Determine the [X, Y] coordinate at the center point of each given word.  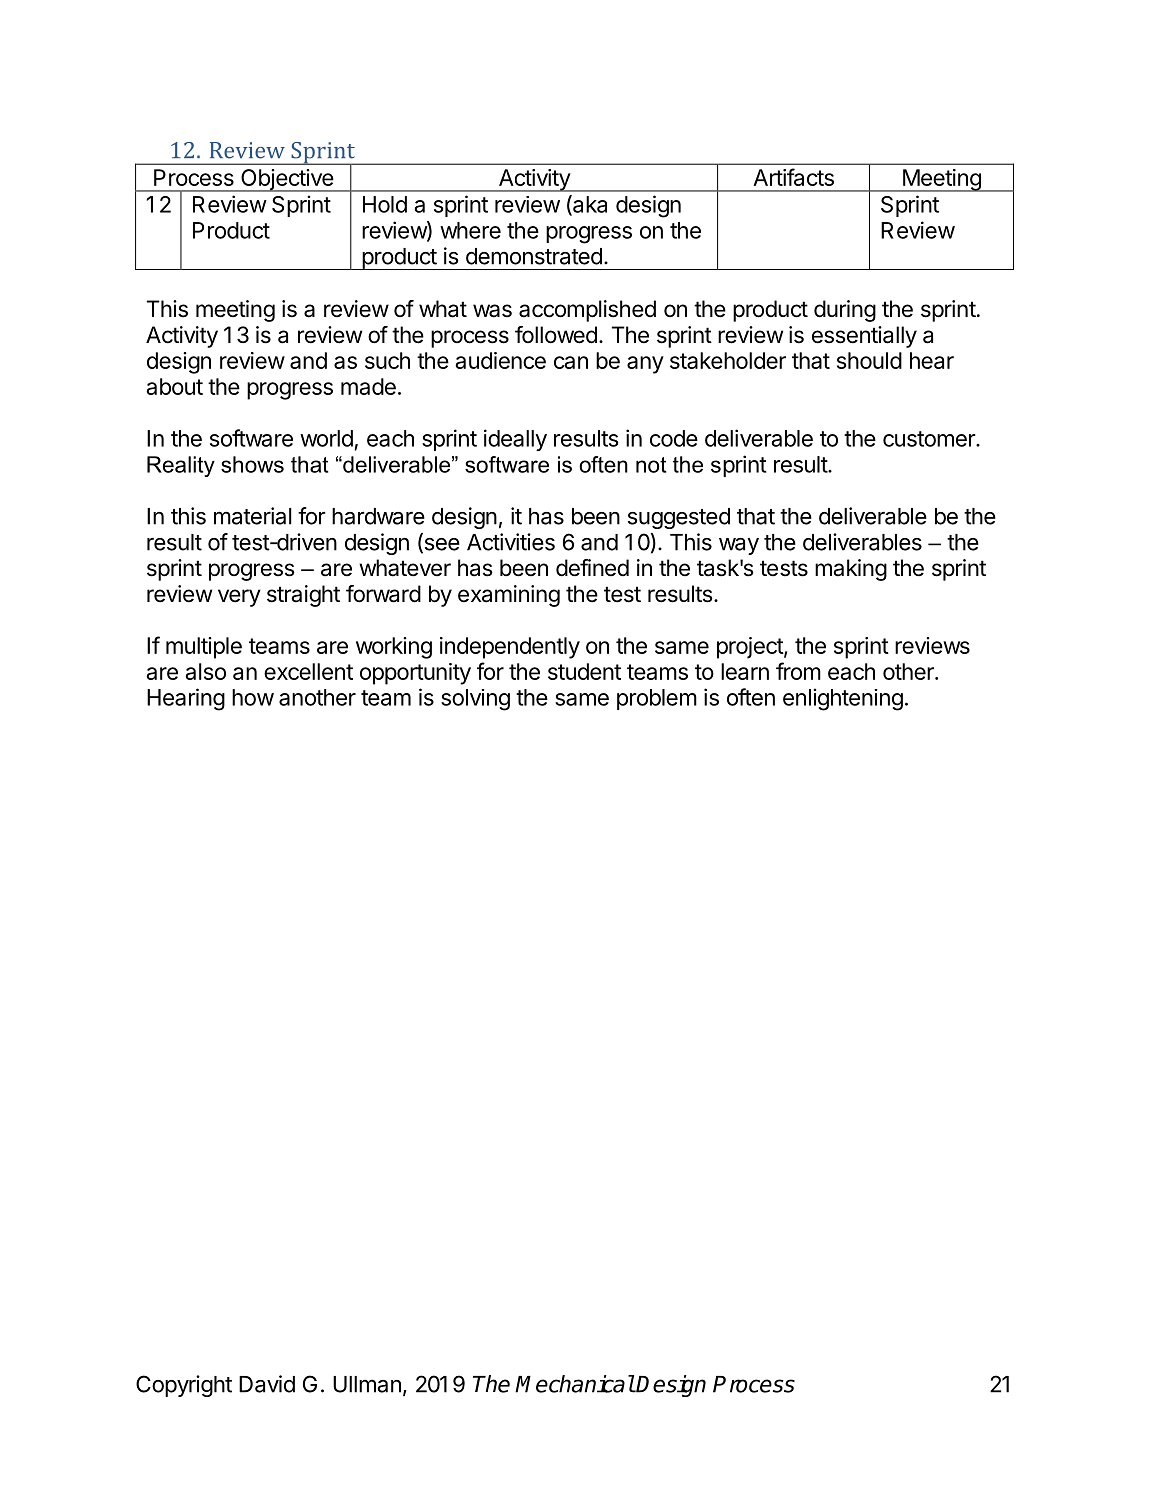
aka [589, 205]
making [851, 570]
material [253, 516]
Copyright [184, 1386]
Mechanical [575, 1384]
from [798, 671]
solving [475, 700]
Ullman [367, 1384]
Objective [287, 180]
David [267, 1384]
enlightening [843, 699]
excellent [308, 671]
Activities [511, 542]
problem [657, 699]
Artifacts [793, 177]
